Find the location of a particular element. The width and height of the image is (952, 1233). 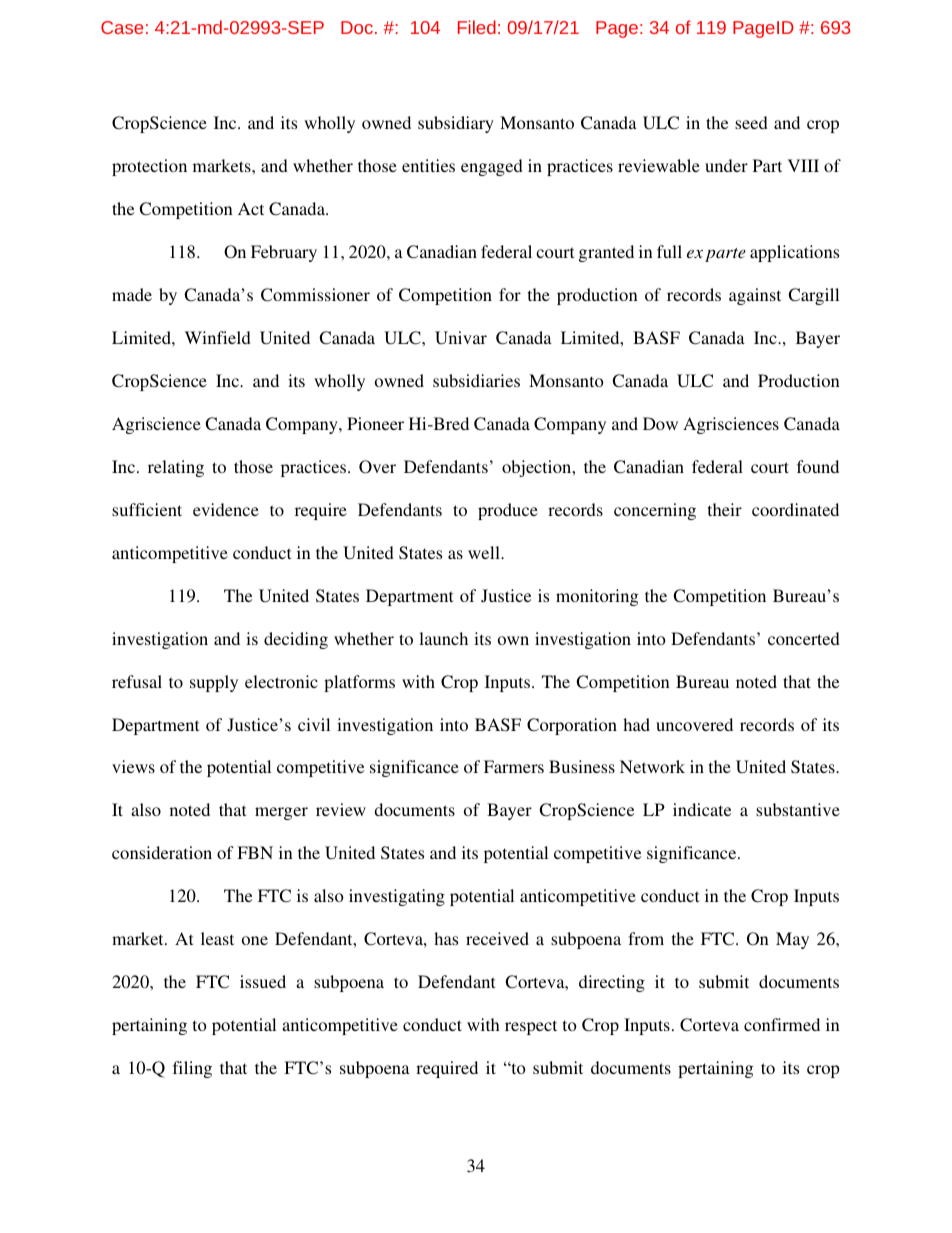

indicate is located at coordinates (702, 809).
